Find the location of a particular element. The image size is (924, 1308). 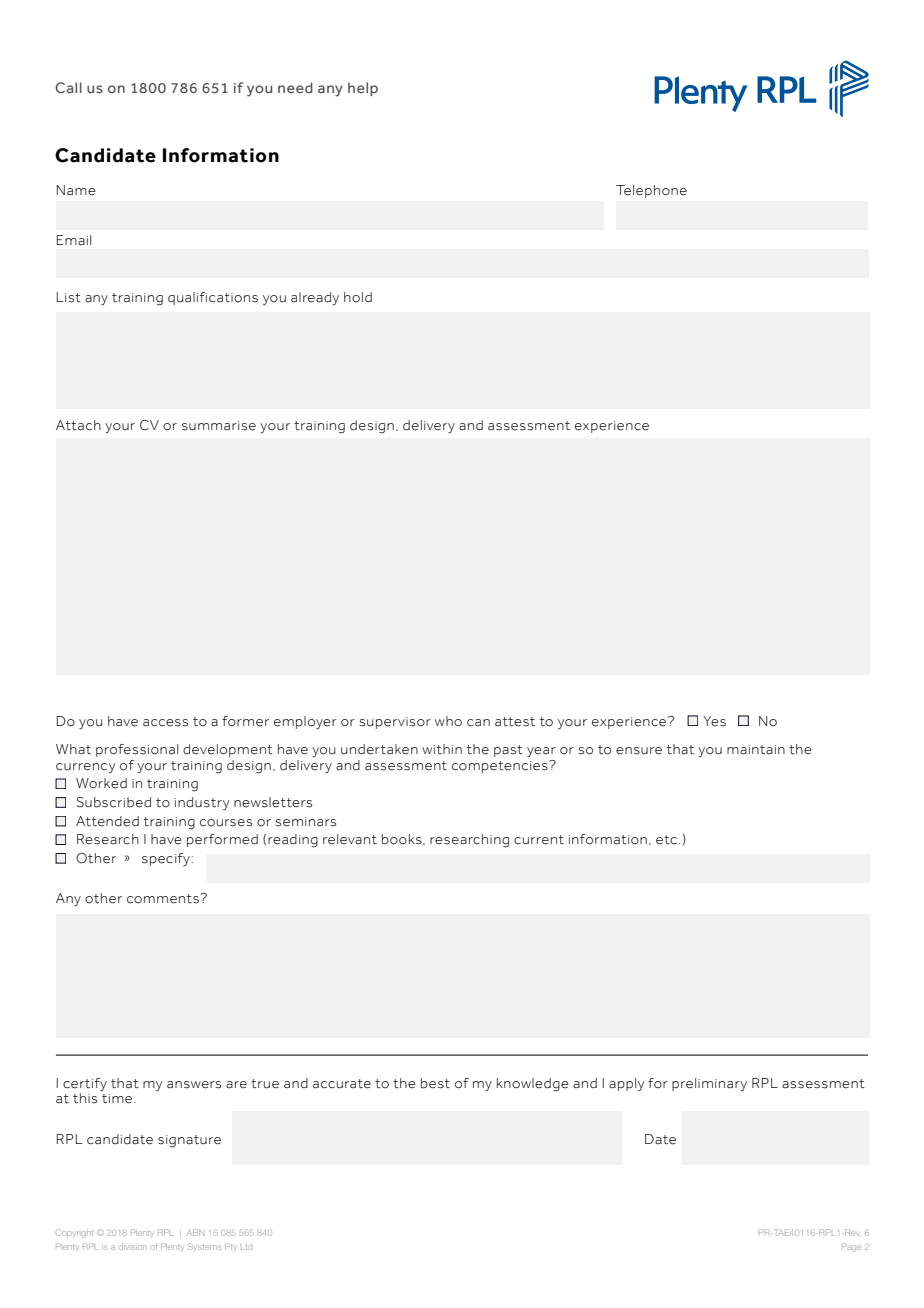

professional is located at coordinates (137, 750).
